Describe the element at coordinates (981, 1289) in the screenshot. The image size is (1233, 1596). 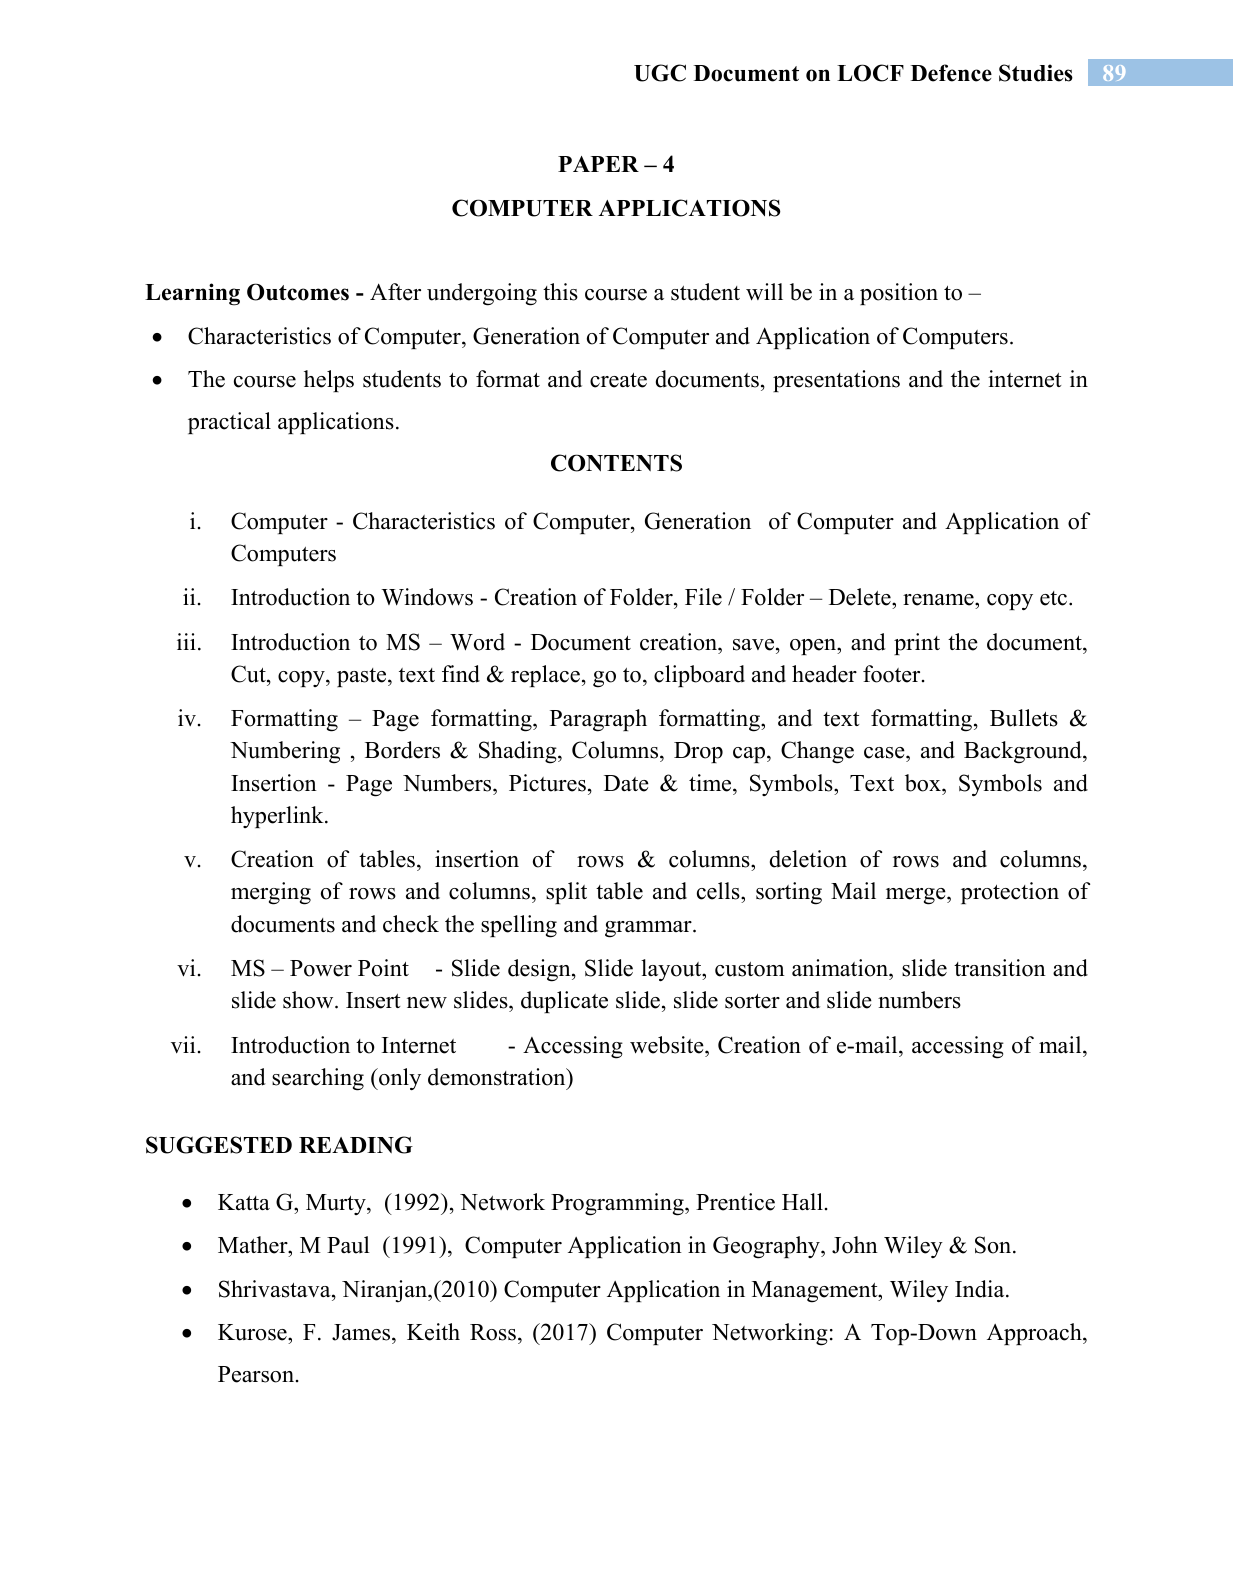
I see `India` at that location.
